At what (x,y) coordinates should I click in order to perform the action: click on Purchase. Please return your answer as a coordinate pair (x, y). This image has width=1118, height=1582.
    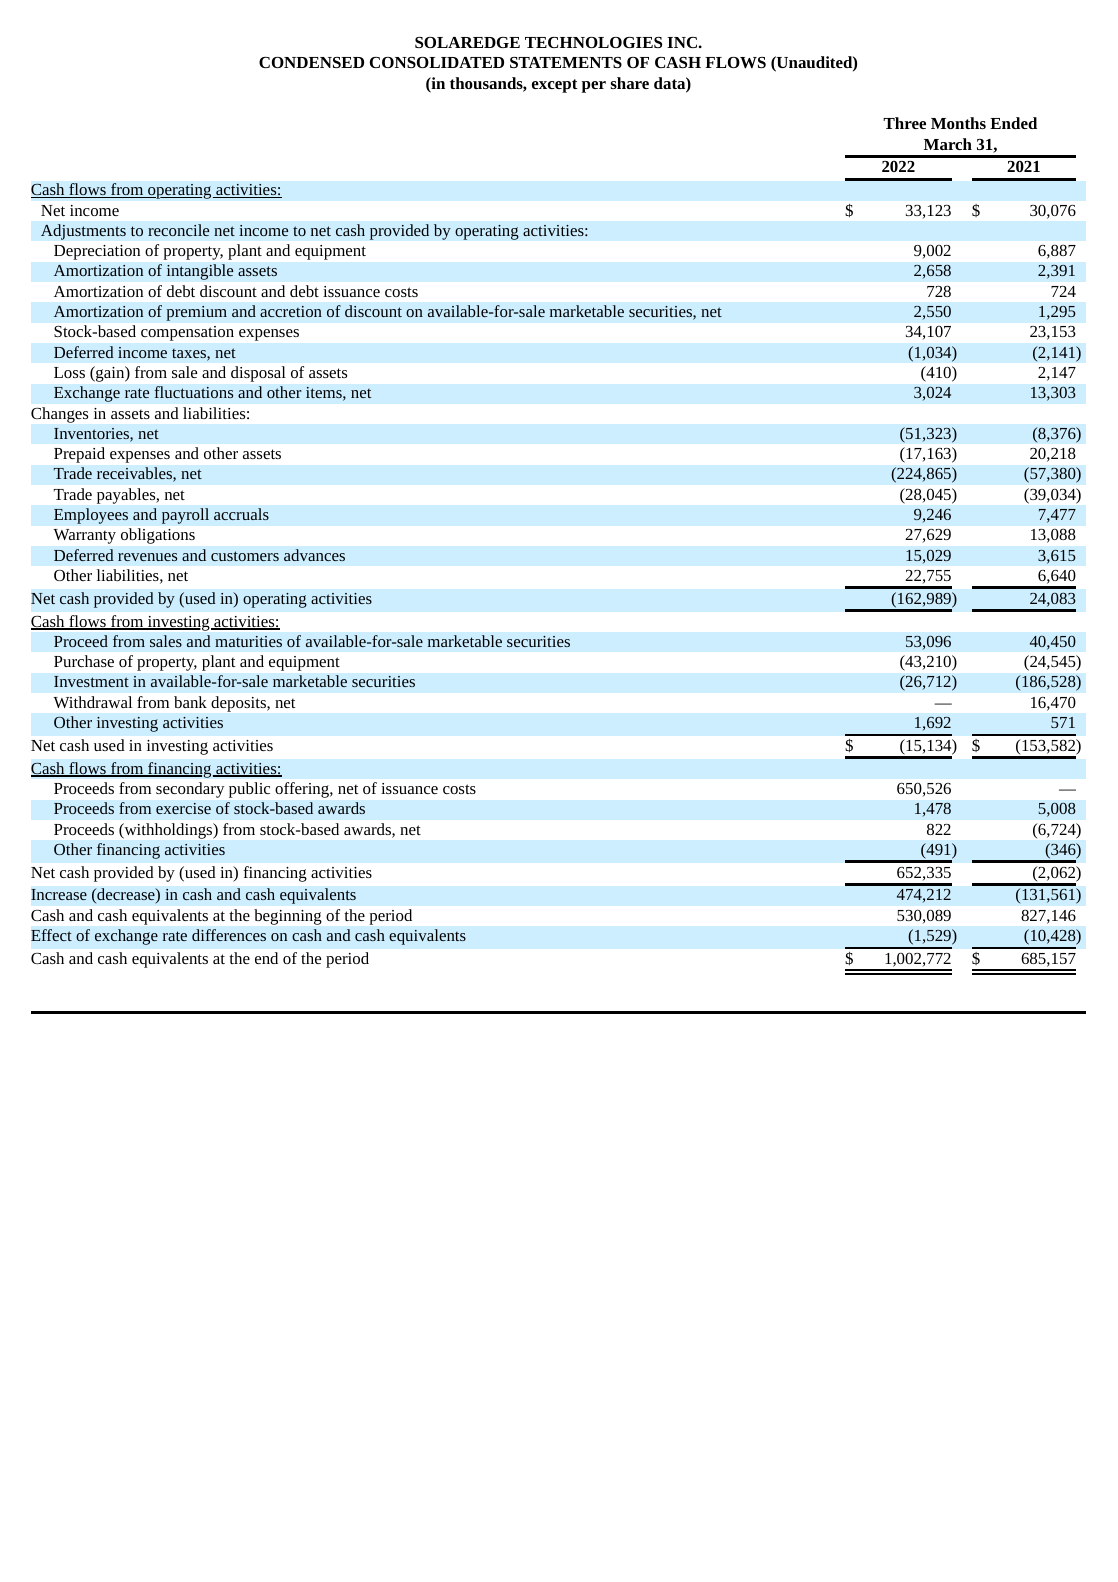
    Looking at the image, I should click on (84, 661).
